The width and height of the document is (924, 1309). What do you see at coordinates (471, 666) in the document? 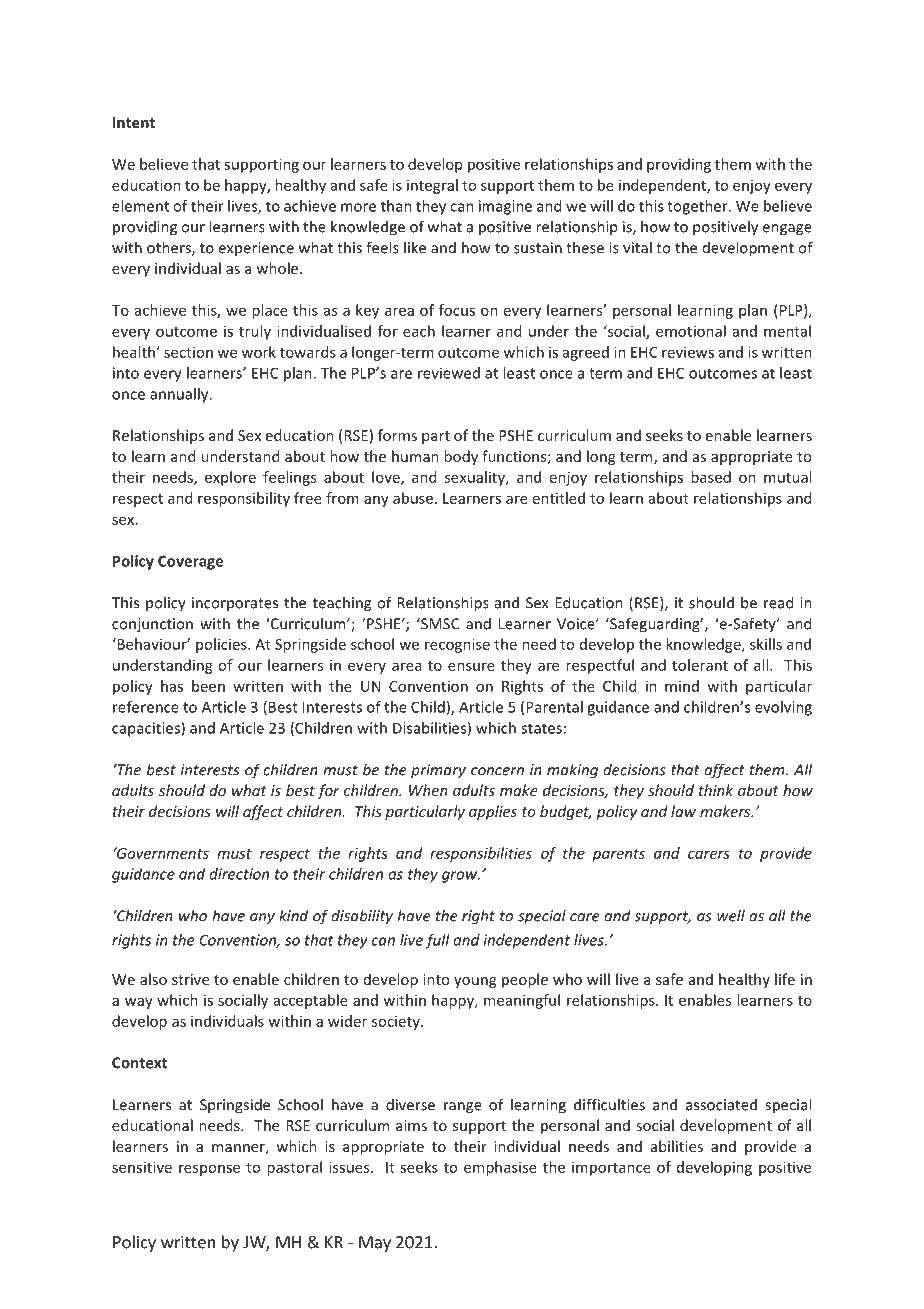
I see `ensure` at bounding box center [471, 666].
